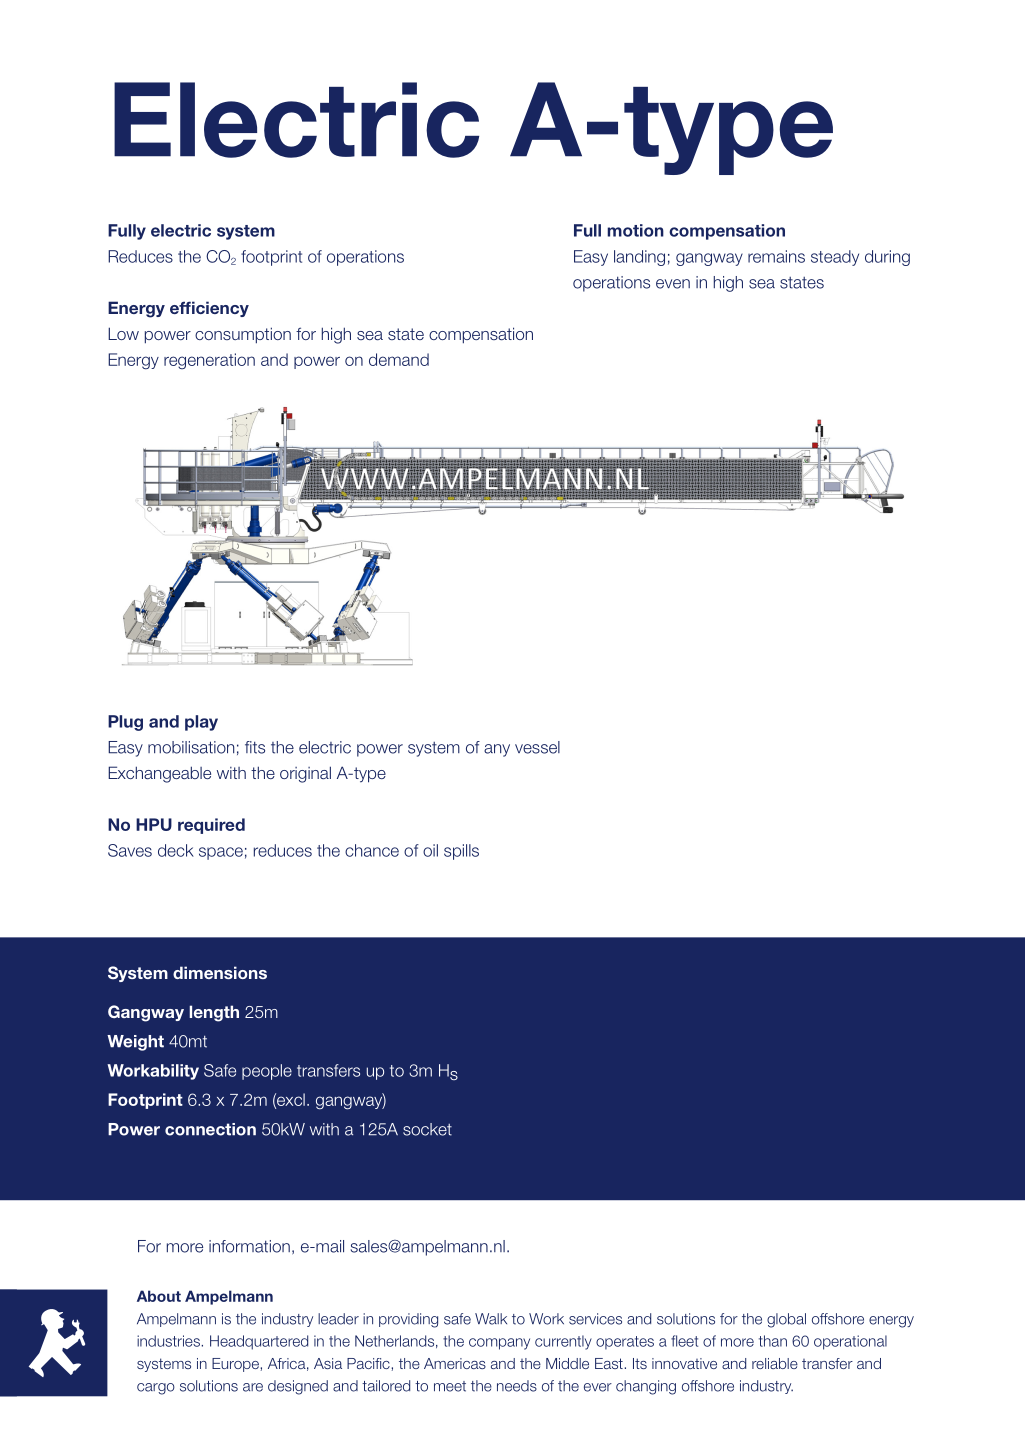 The height and width of the screenshot is (1450, 1025). Describe the element at coordinates (236, 1365) in the screenshot. I see `Europe` at that location.
